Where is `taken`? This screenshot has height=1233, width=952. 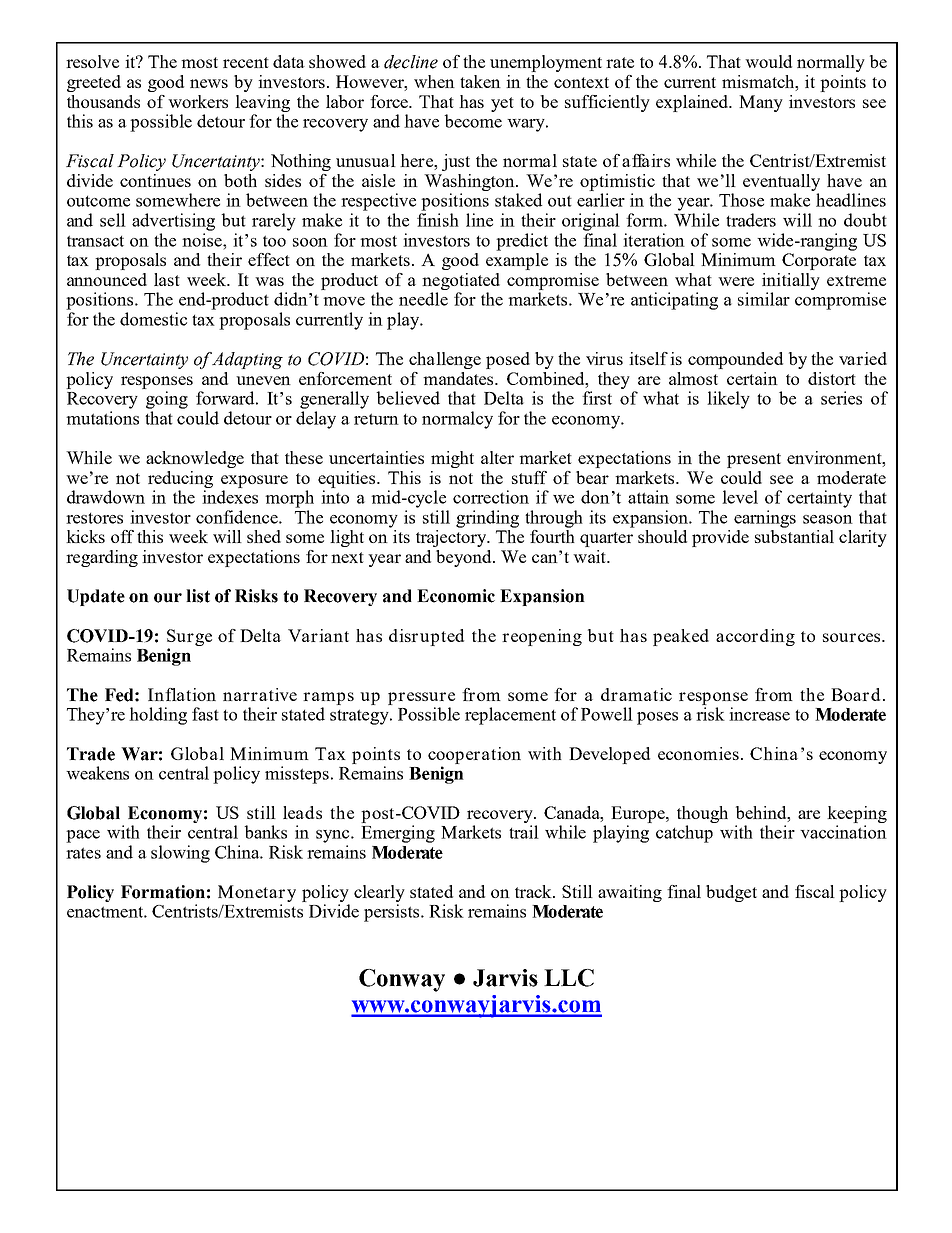 taken is located at coordinates (480, 81).
